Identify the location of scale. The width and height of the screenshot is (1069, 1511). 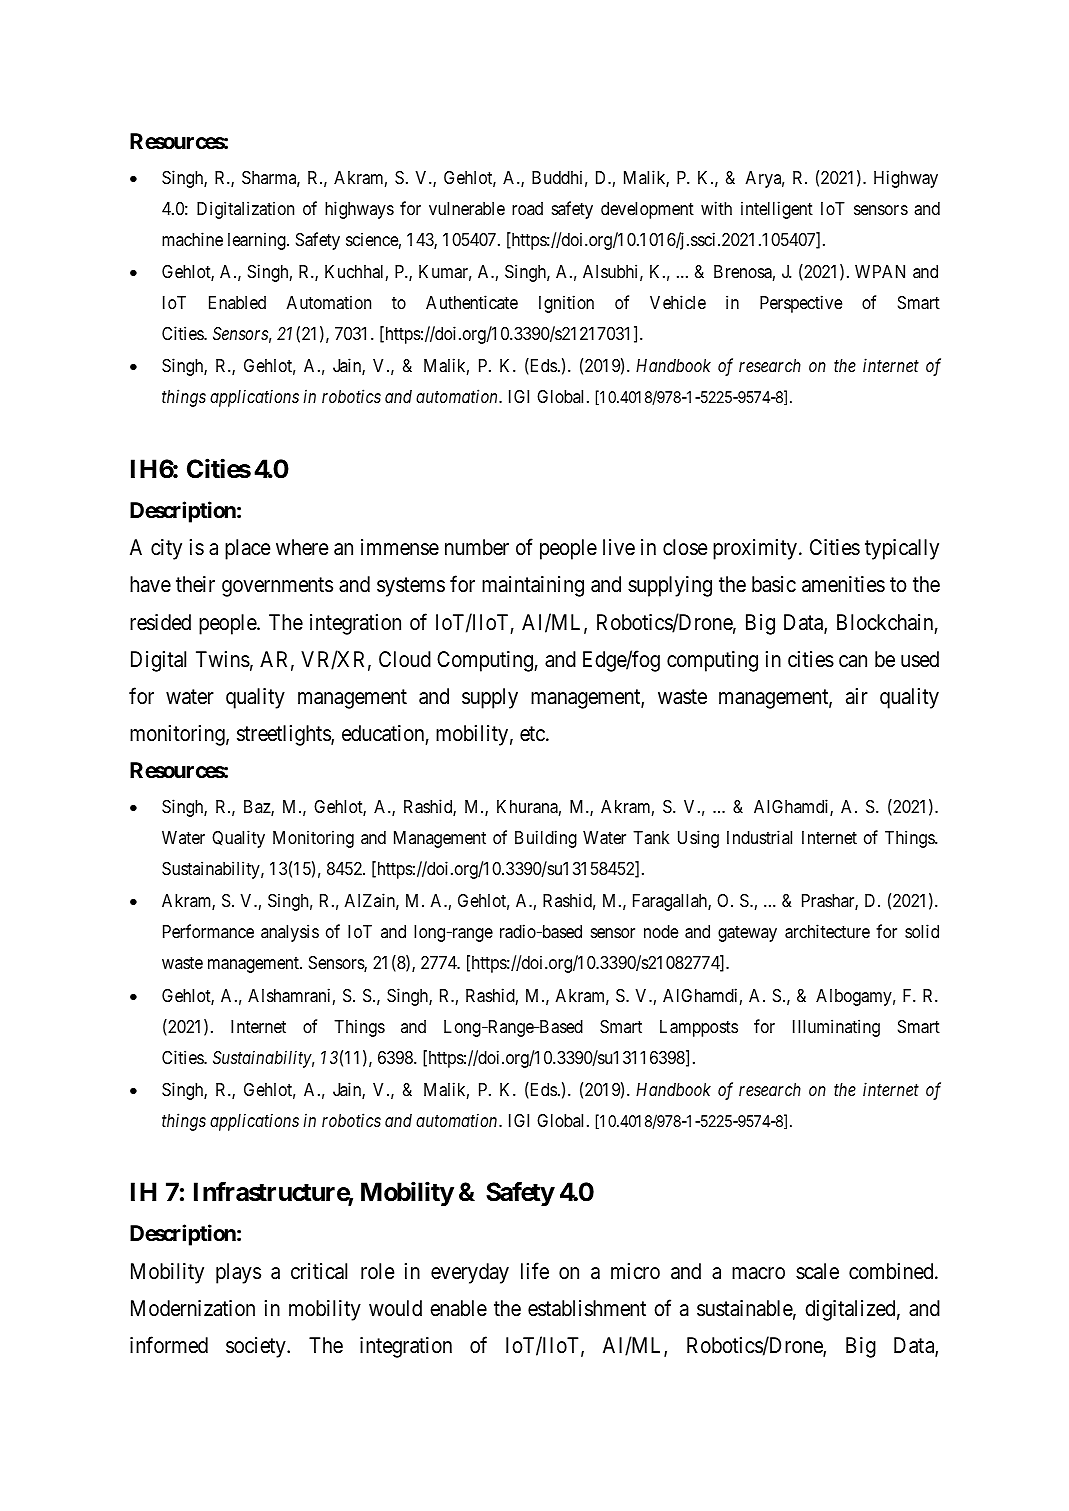
(817, 1271).
